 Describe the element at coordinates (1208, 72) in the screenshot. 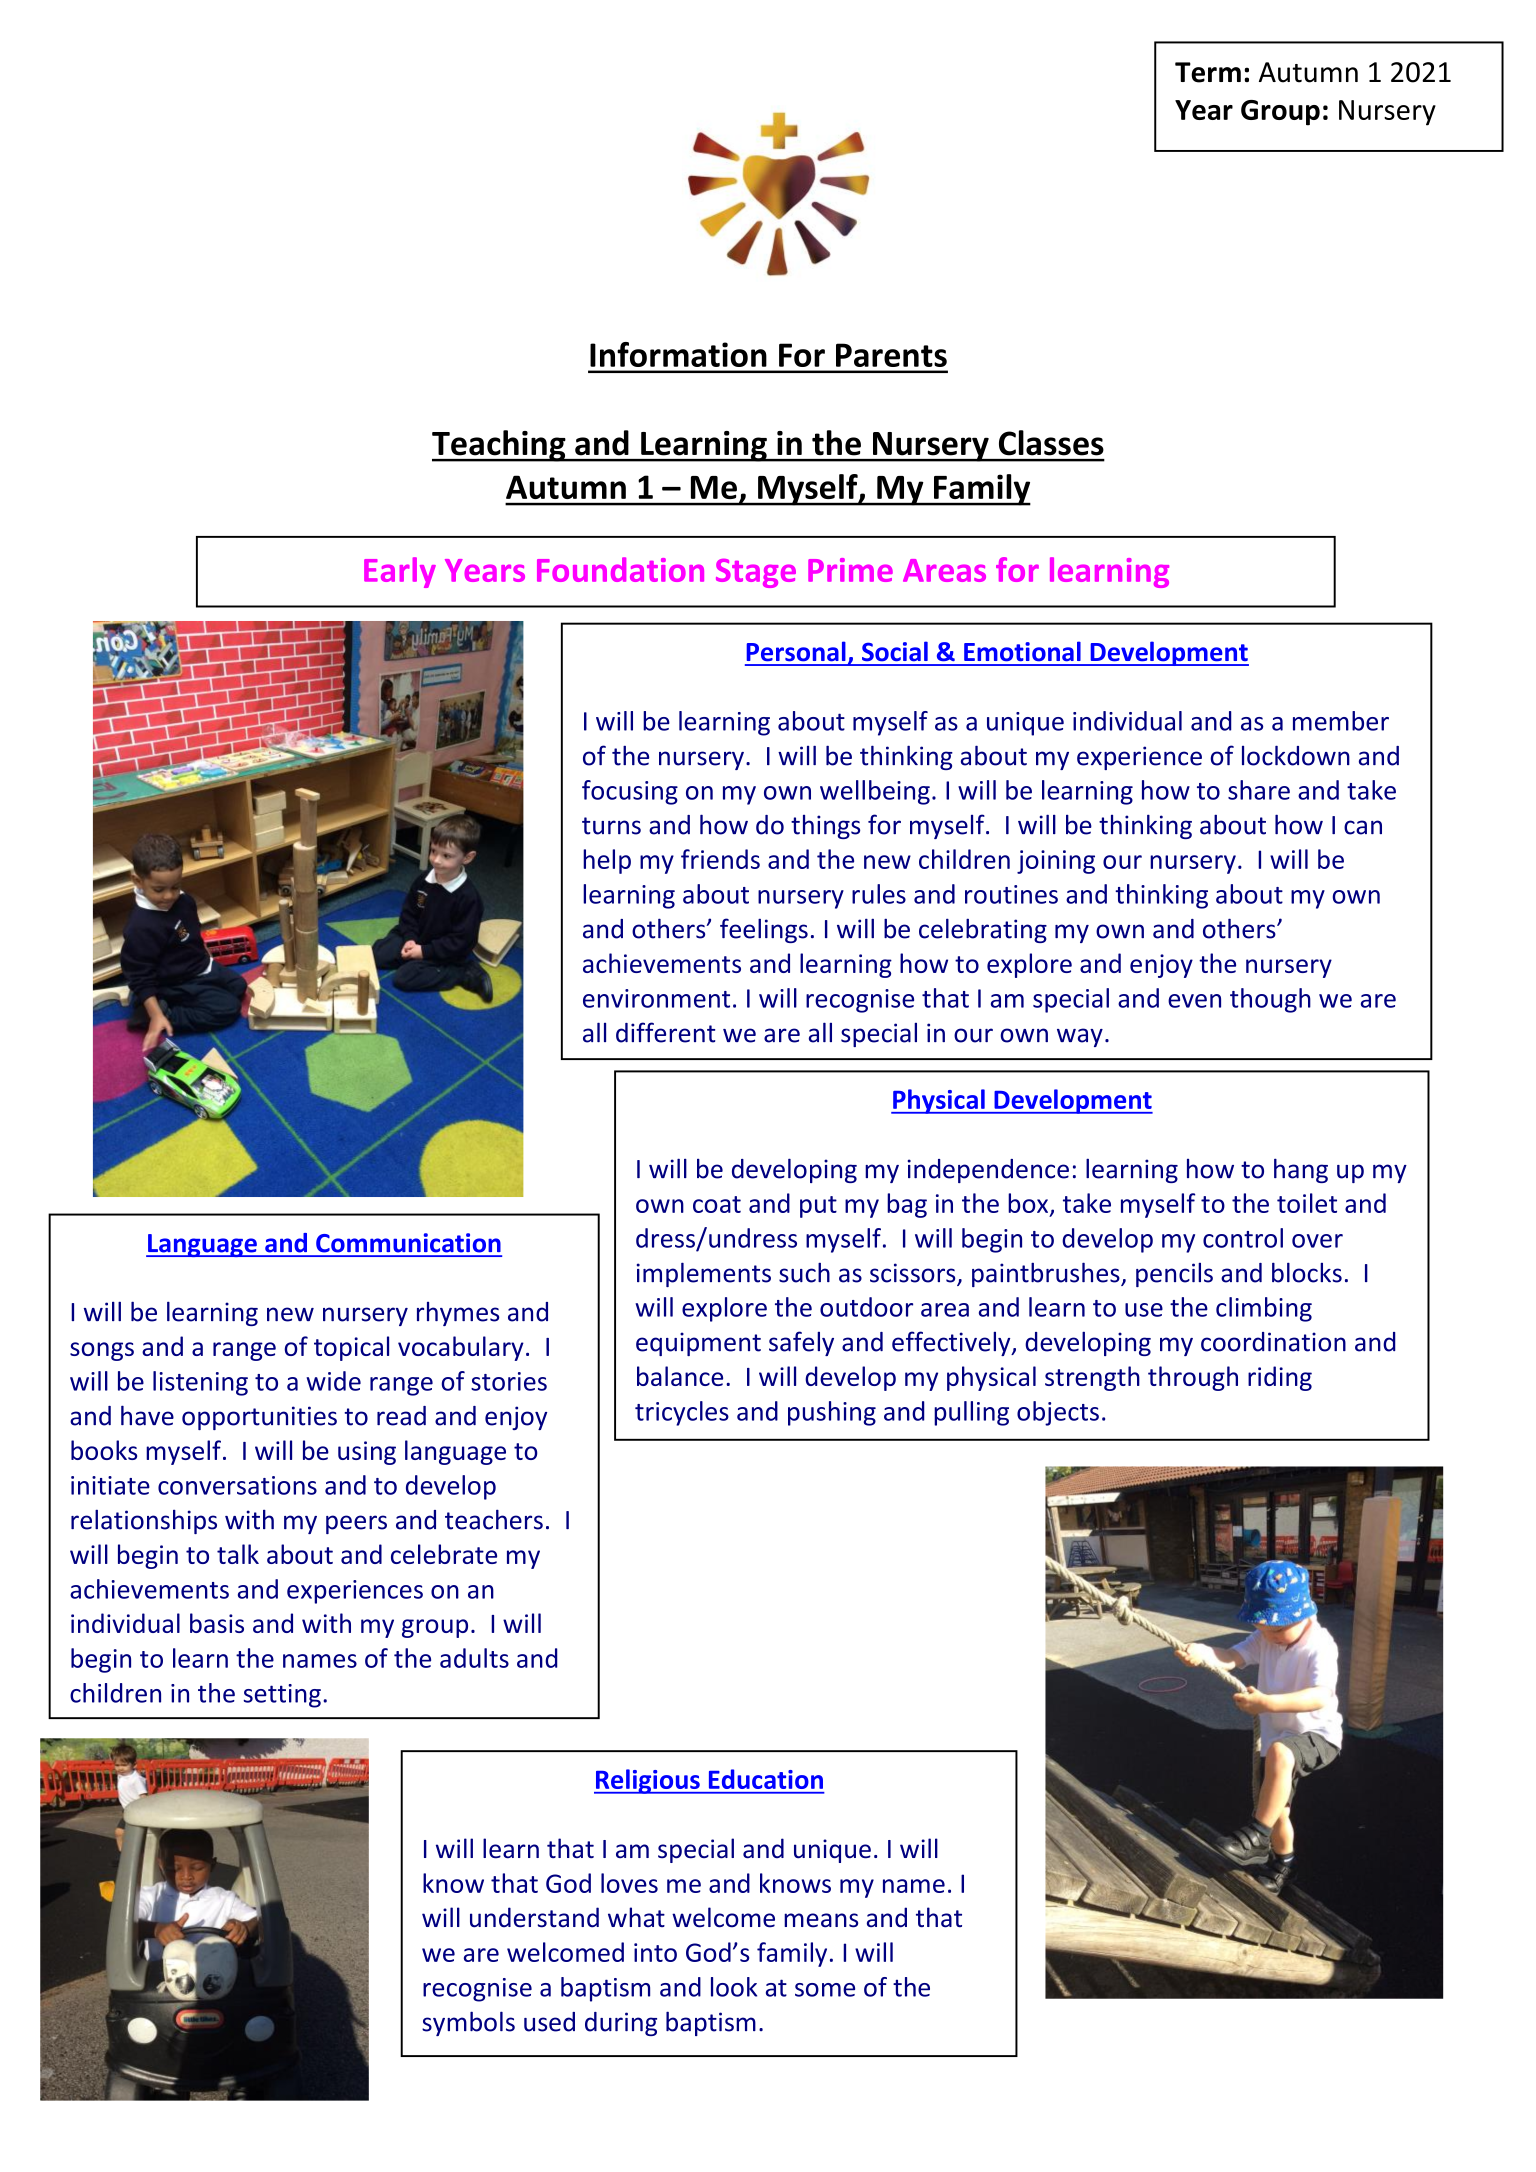

I see `Term` at that location.
